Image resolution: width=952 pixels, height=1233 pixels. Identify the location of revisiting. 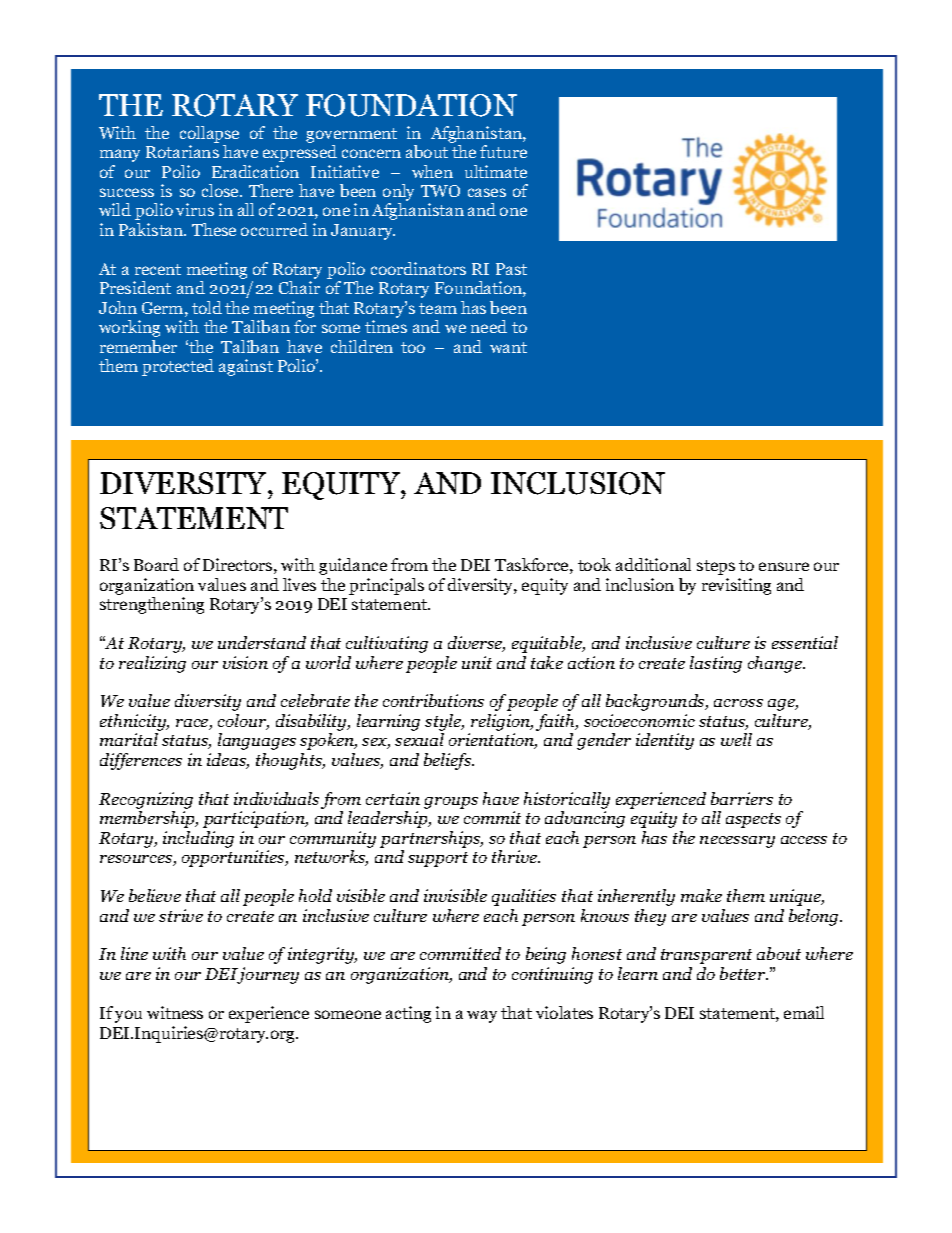
(736, 586).
